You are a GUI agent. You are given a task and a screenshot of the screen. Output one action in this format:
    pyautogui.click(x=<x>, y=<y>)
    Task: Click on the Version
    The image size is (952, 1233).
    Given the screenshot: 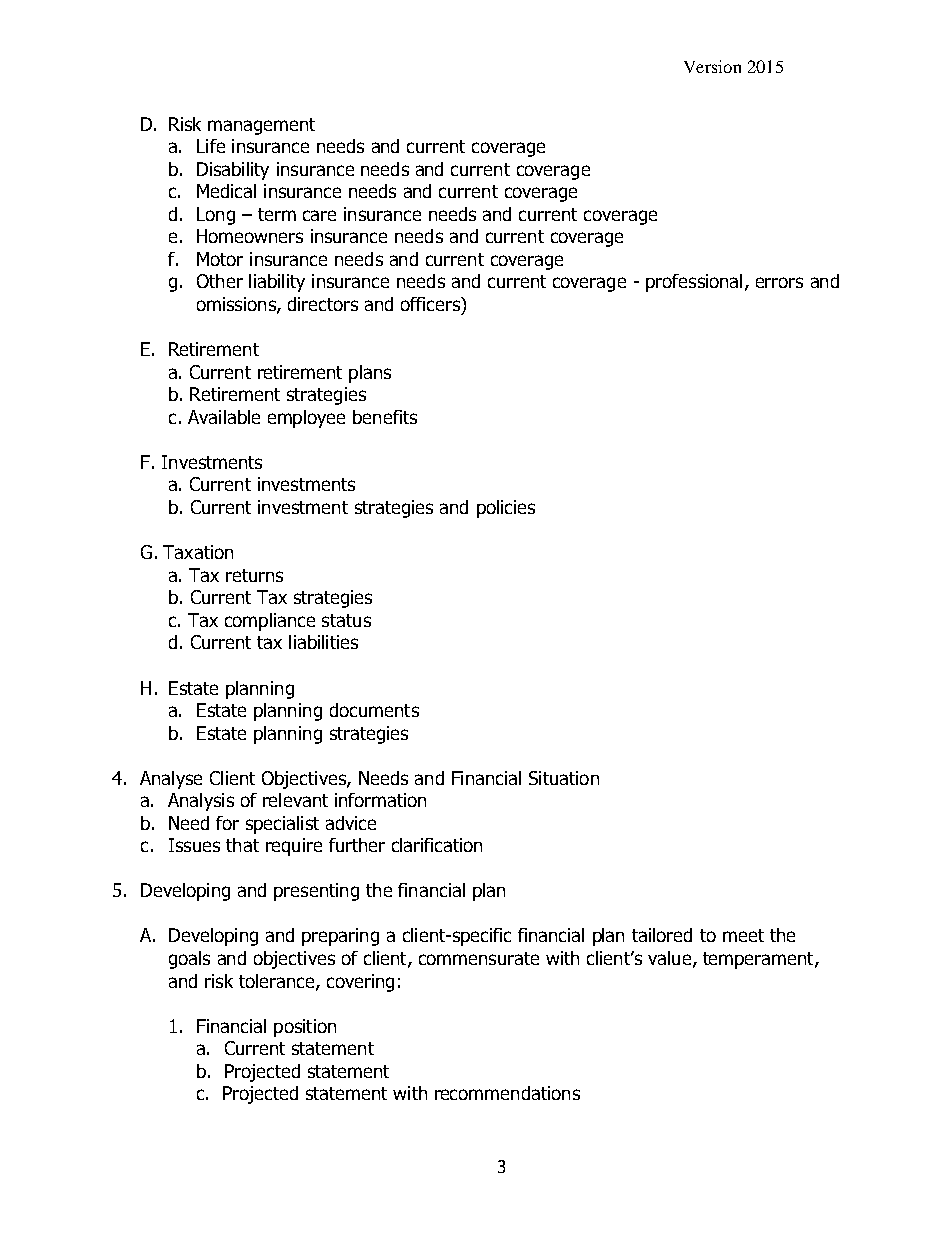 What is the action you would take?
    pyautogui.click(x=712, y=66)
